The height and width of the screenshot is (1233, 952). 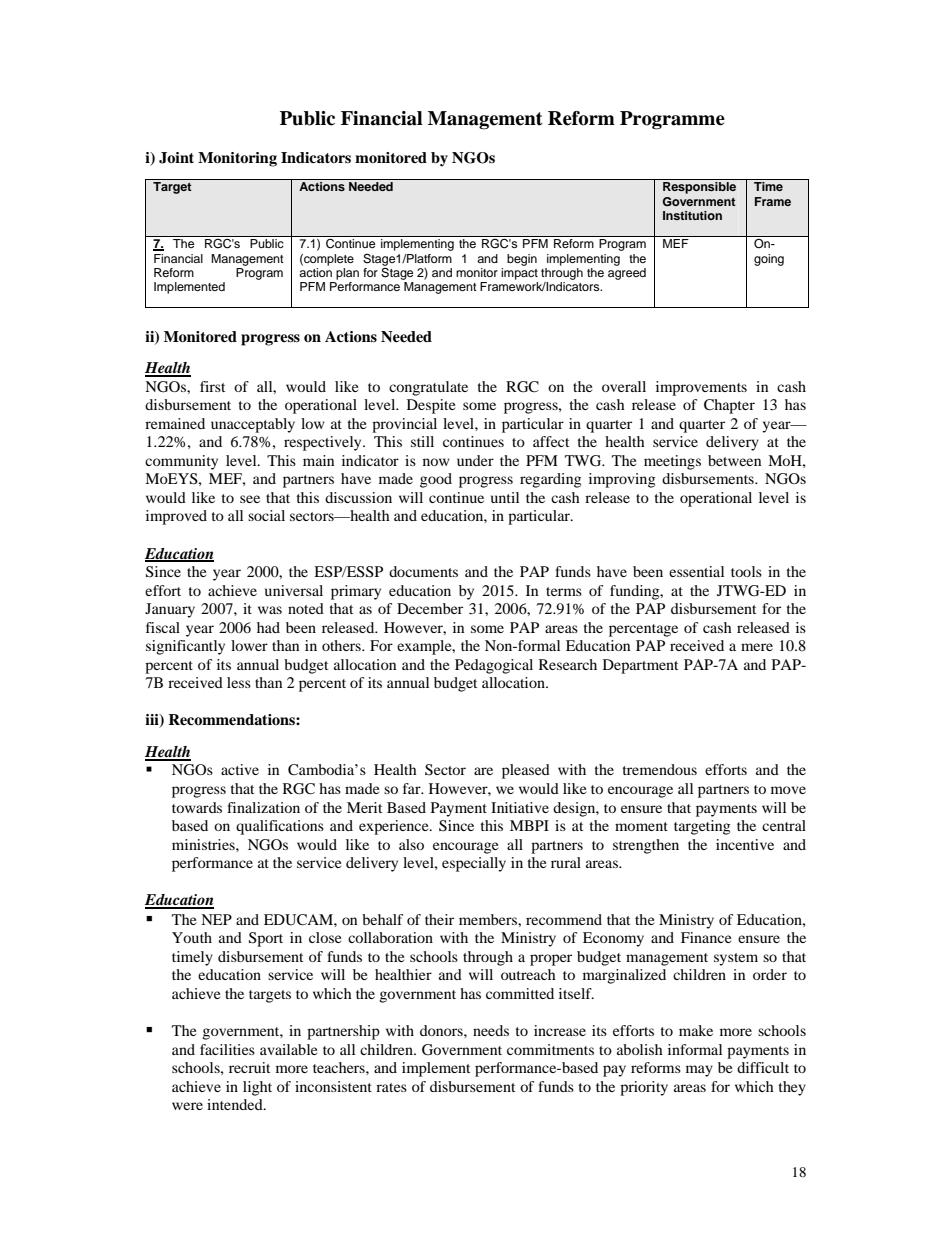 What do you see at coordinates (475, 460) in the screenshot?
I see `under` at bounding box center [475, 460].
